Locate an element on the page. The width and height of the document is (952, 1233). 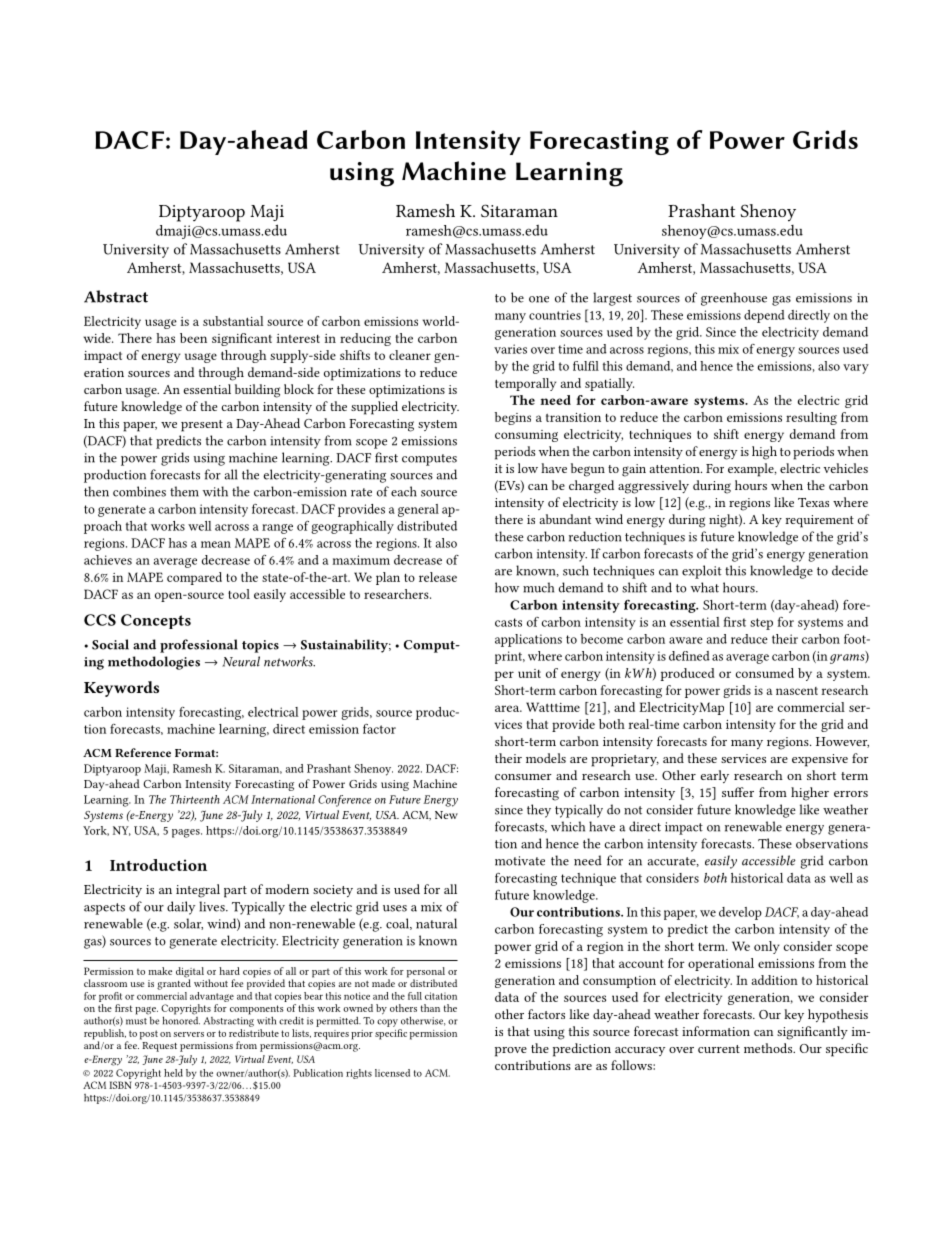
licensed is located at coordinates (392, 1073).
